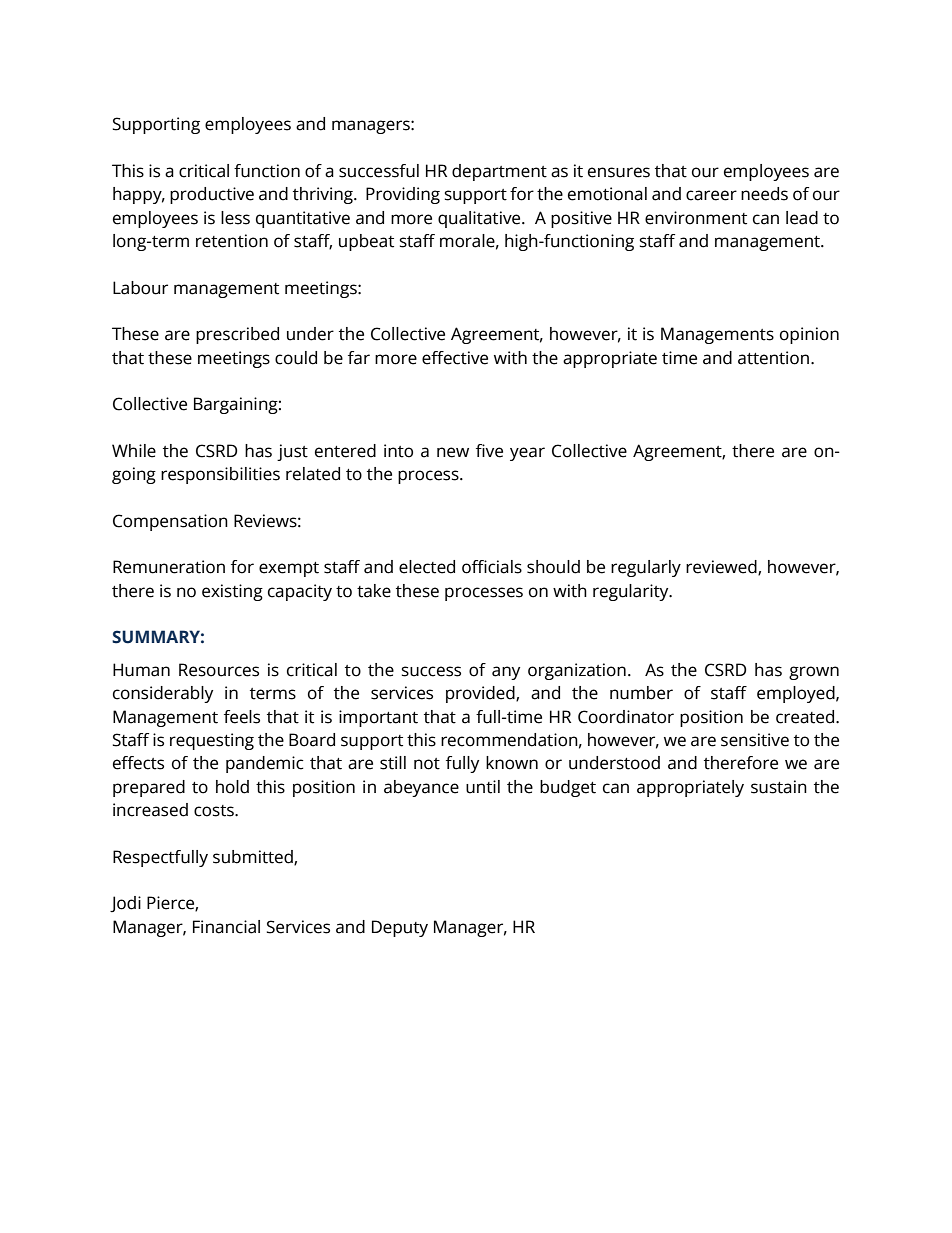 Image resolution: width=952 pixels, height=1233 pixels. What do you see at coordinates (226, 927) in the screenshot?
I see `Financial` at bounding box center [226, 927].
